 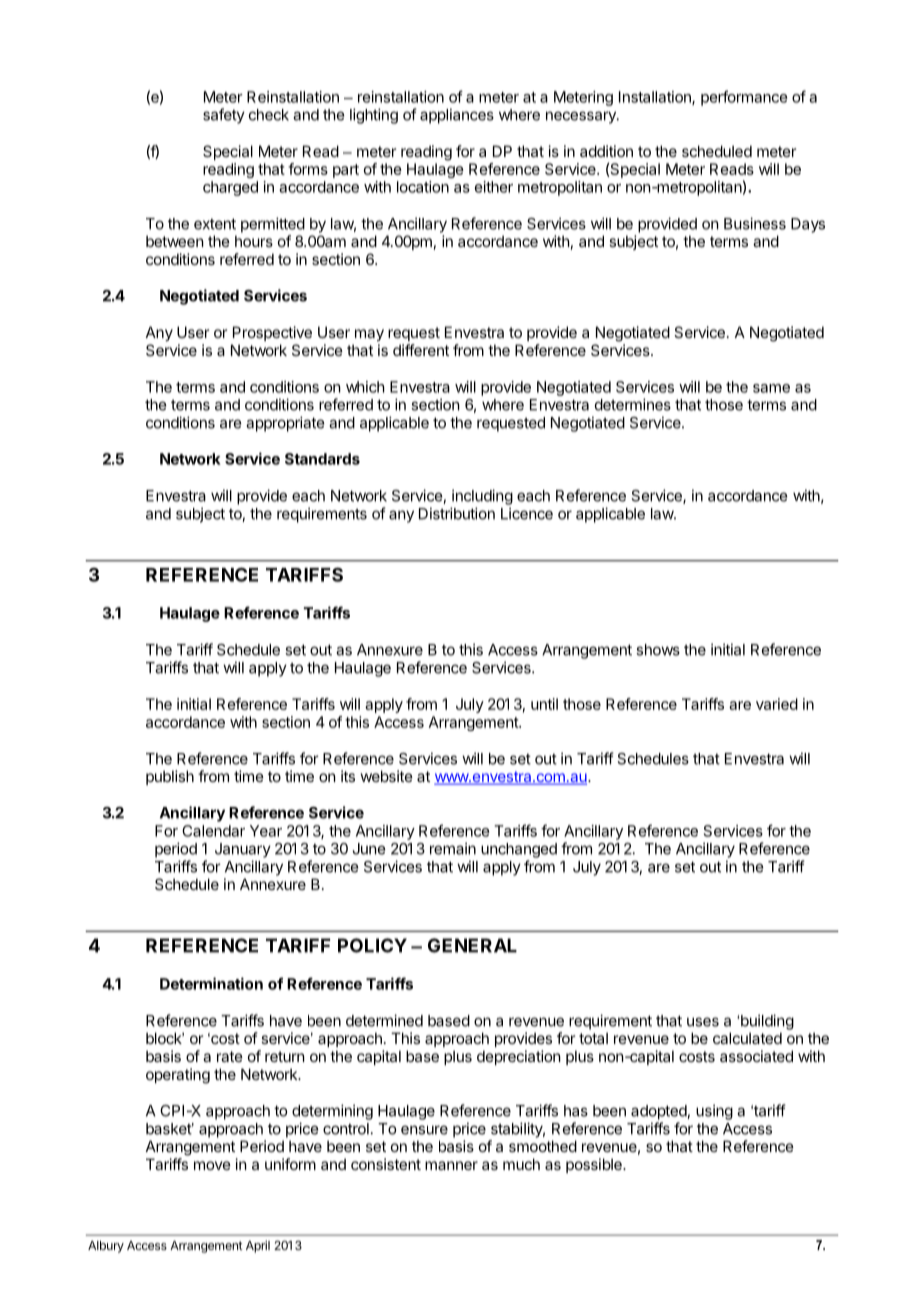 What do you see at coordinates (457, 513) in the screenshot?
I see `Distribution` at bounding box center [457, 513].
